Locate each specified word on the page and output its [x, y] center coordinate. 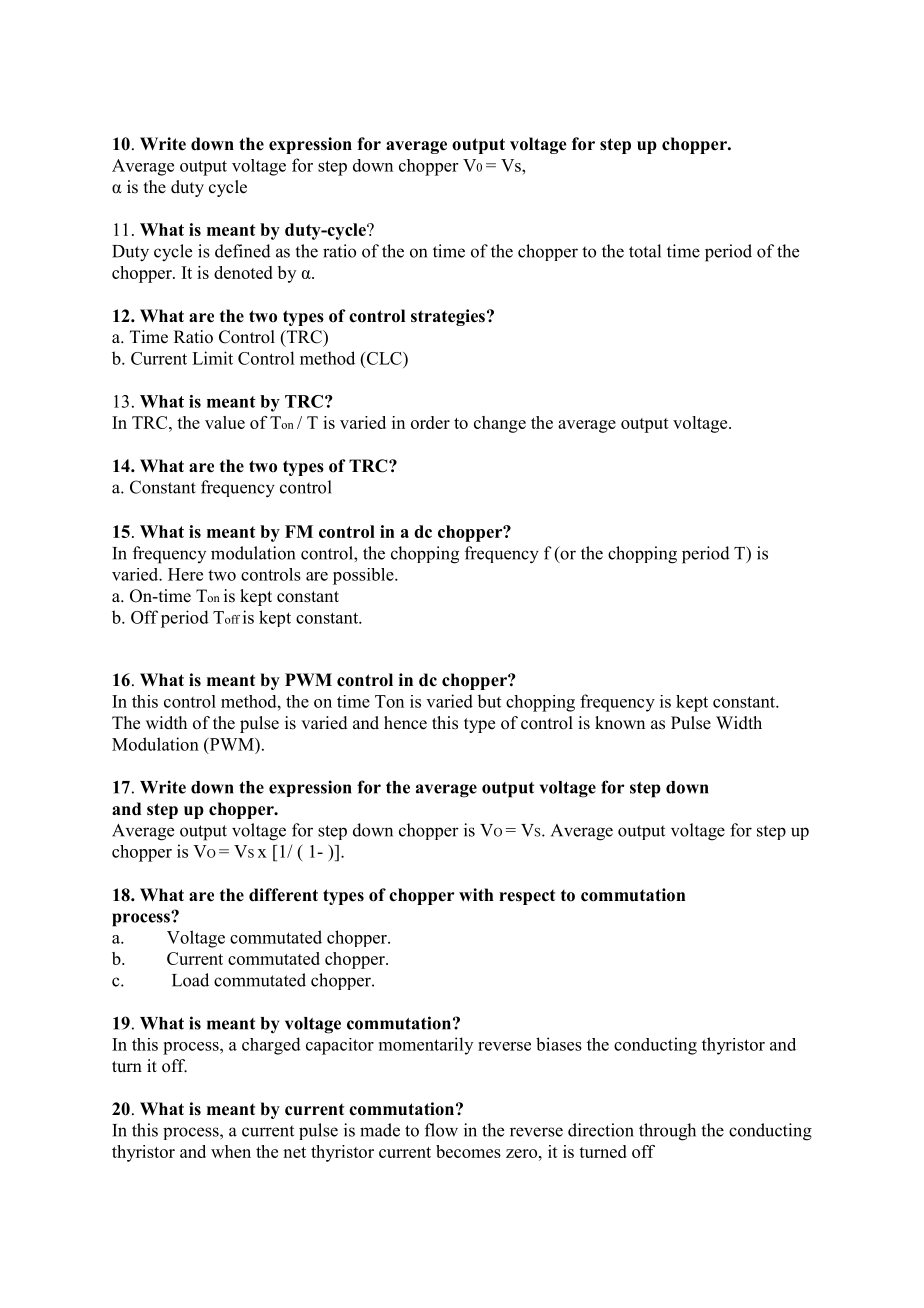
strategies [448, 317]
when [231, 1151]
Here [185, 574]
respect [527, 897]
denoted [243, 272]
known [620, 723]
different [283, 895]
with [476, 894]
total [645, 251]
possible [364, 576]
